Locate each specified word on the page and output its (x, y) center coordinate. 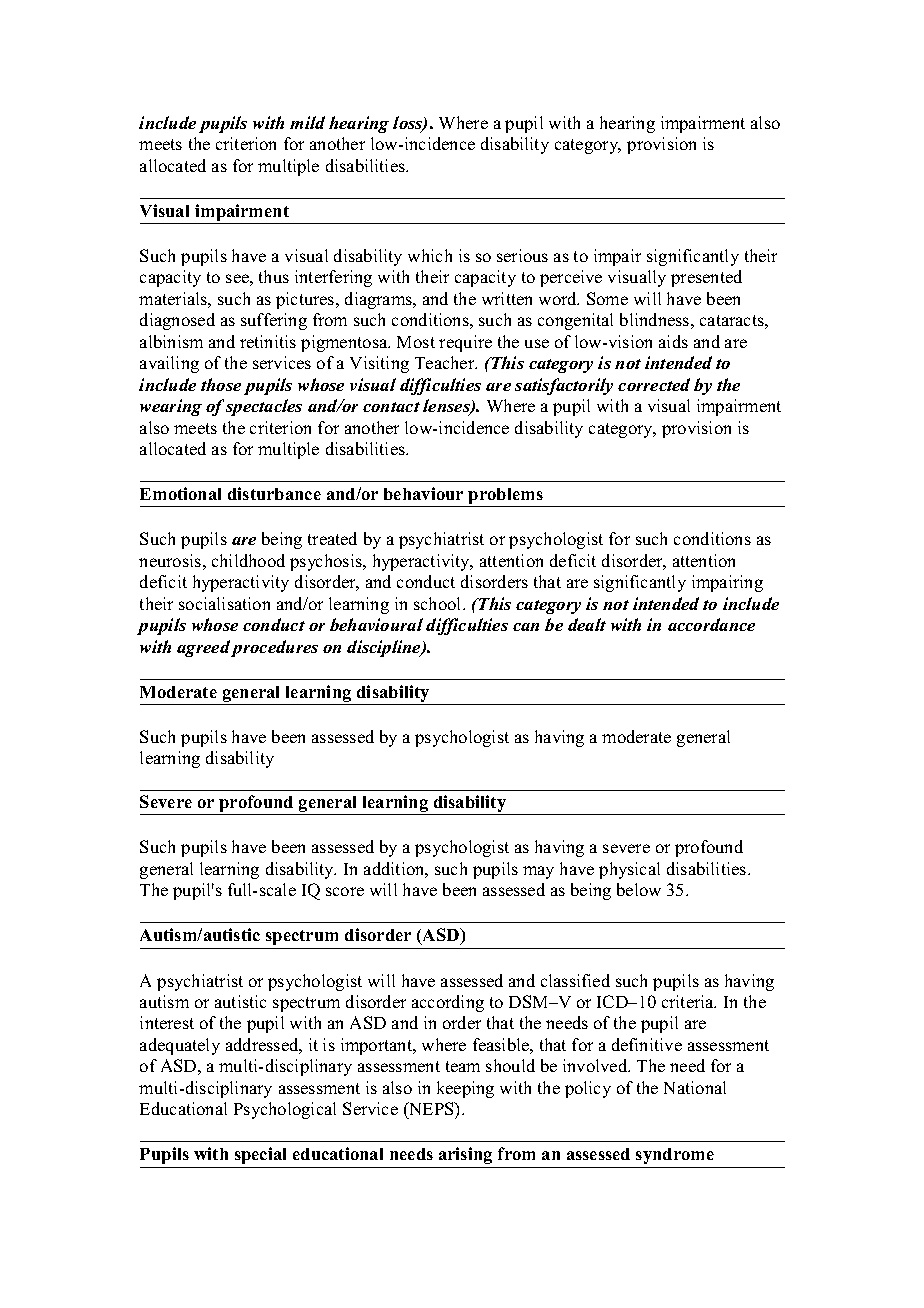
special (260, 1155)
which (430, 255)
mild (307, 122)
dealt (587, 624)
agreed (203, 648)
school (439, 603)
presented (706, 278)
